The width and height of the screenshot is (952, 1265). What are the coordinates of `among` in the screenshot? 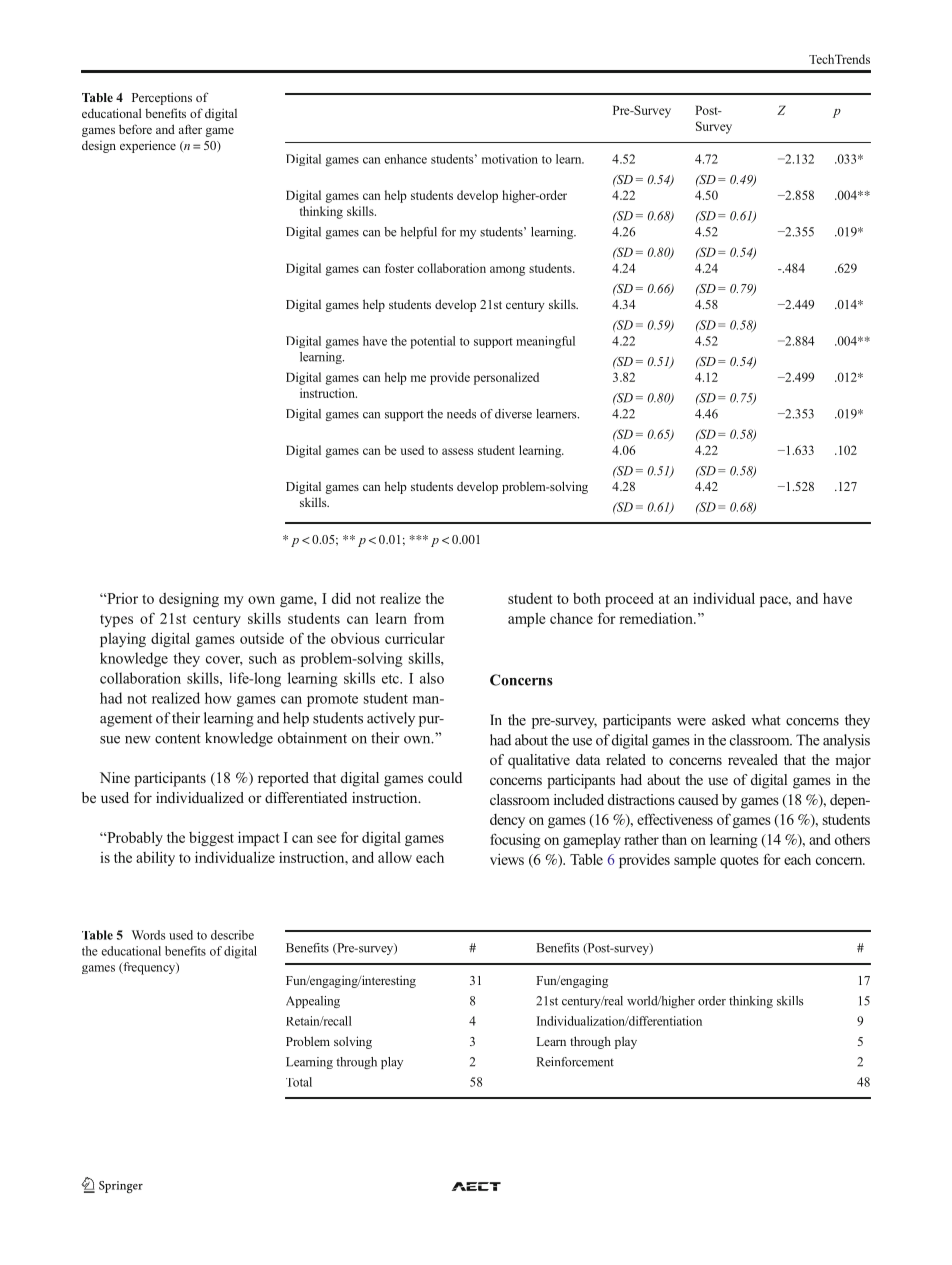 It's located at (507, 271).
